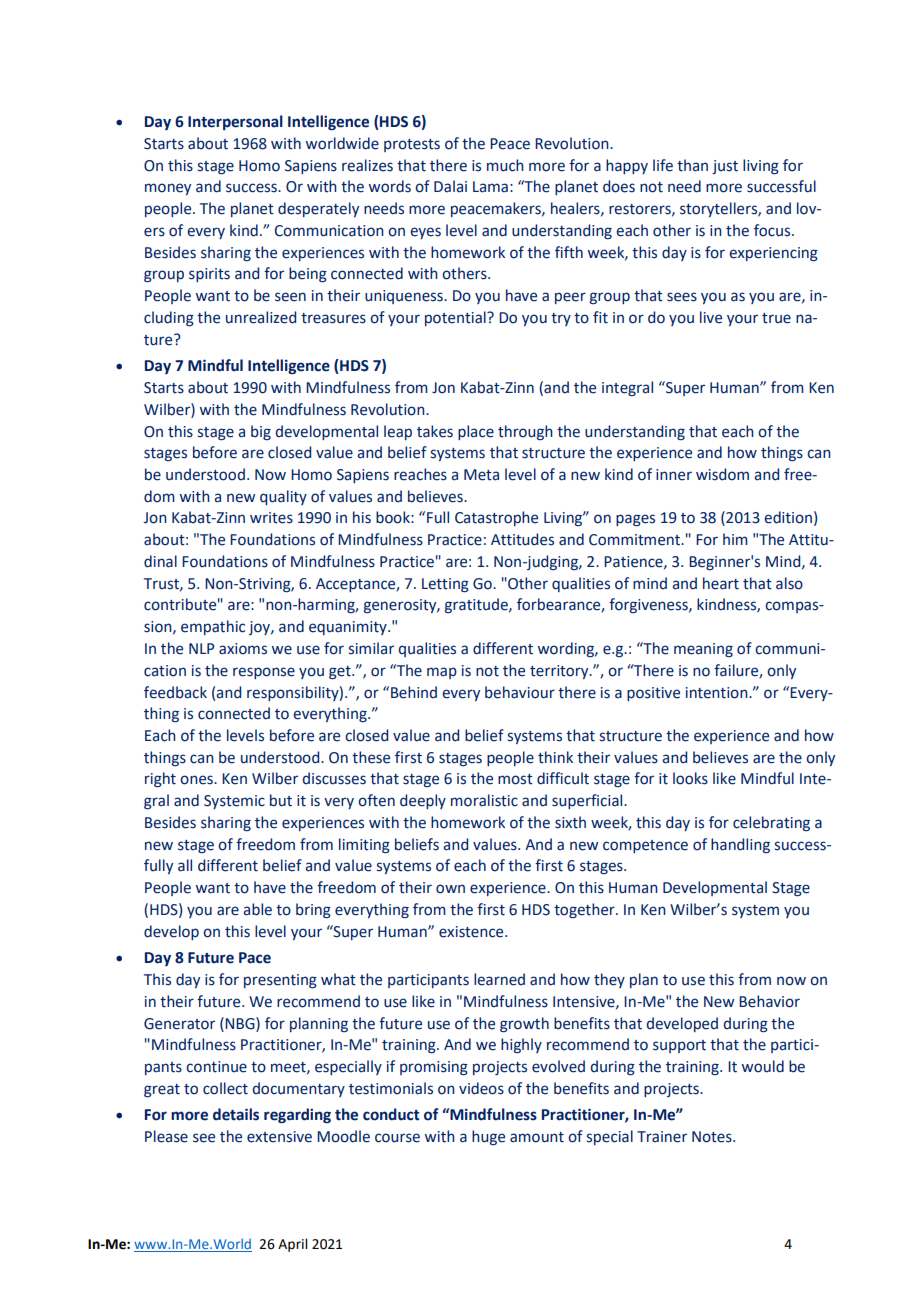  I want to click on writes, so click(271, 518).
